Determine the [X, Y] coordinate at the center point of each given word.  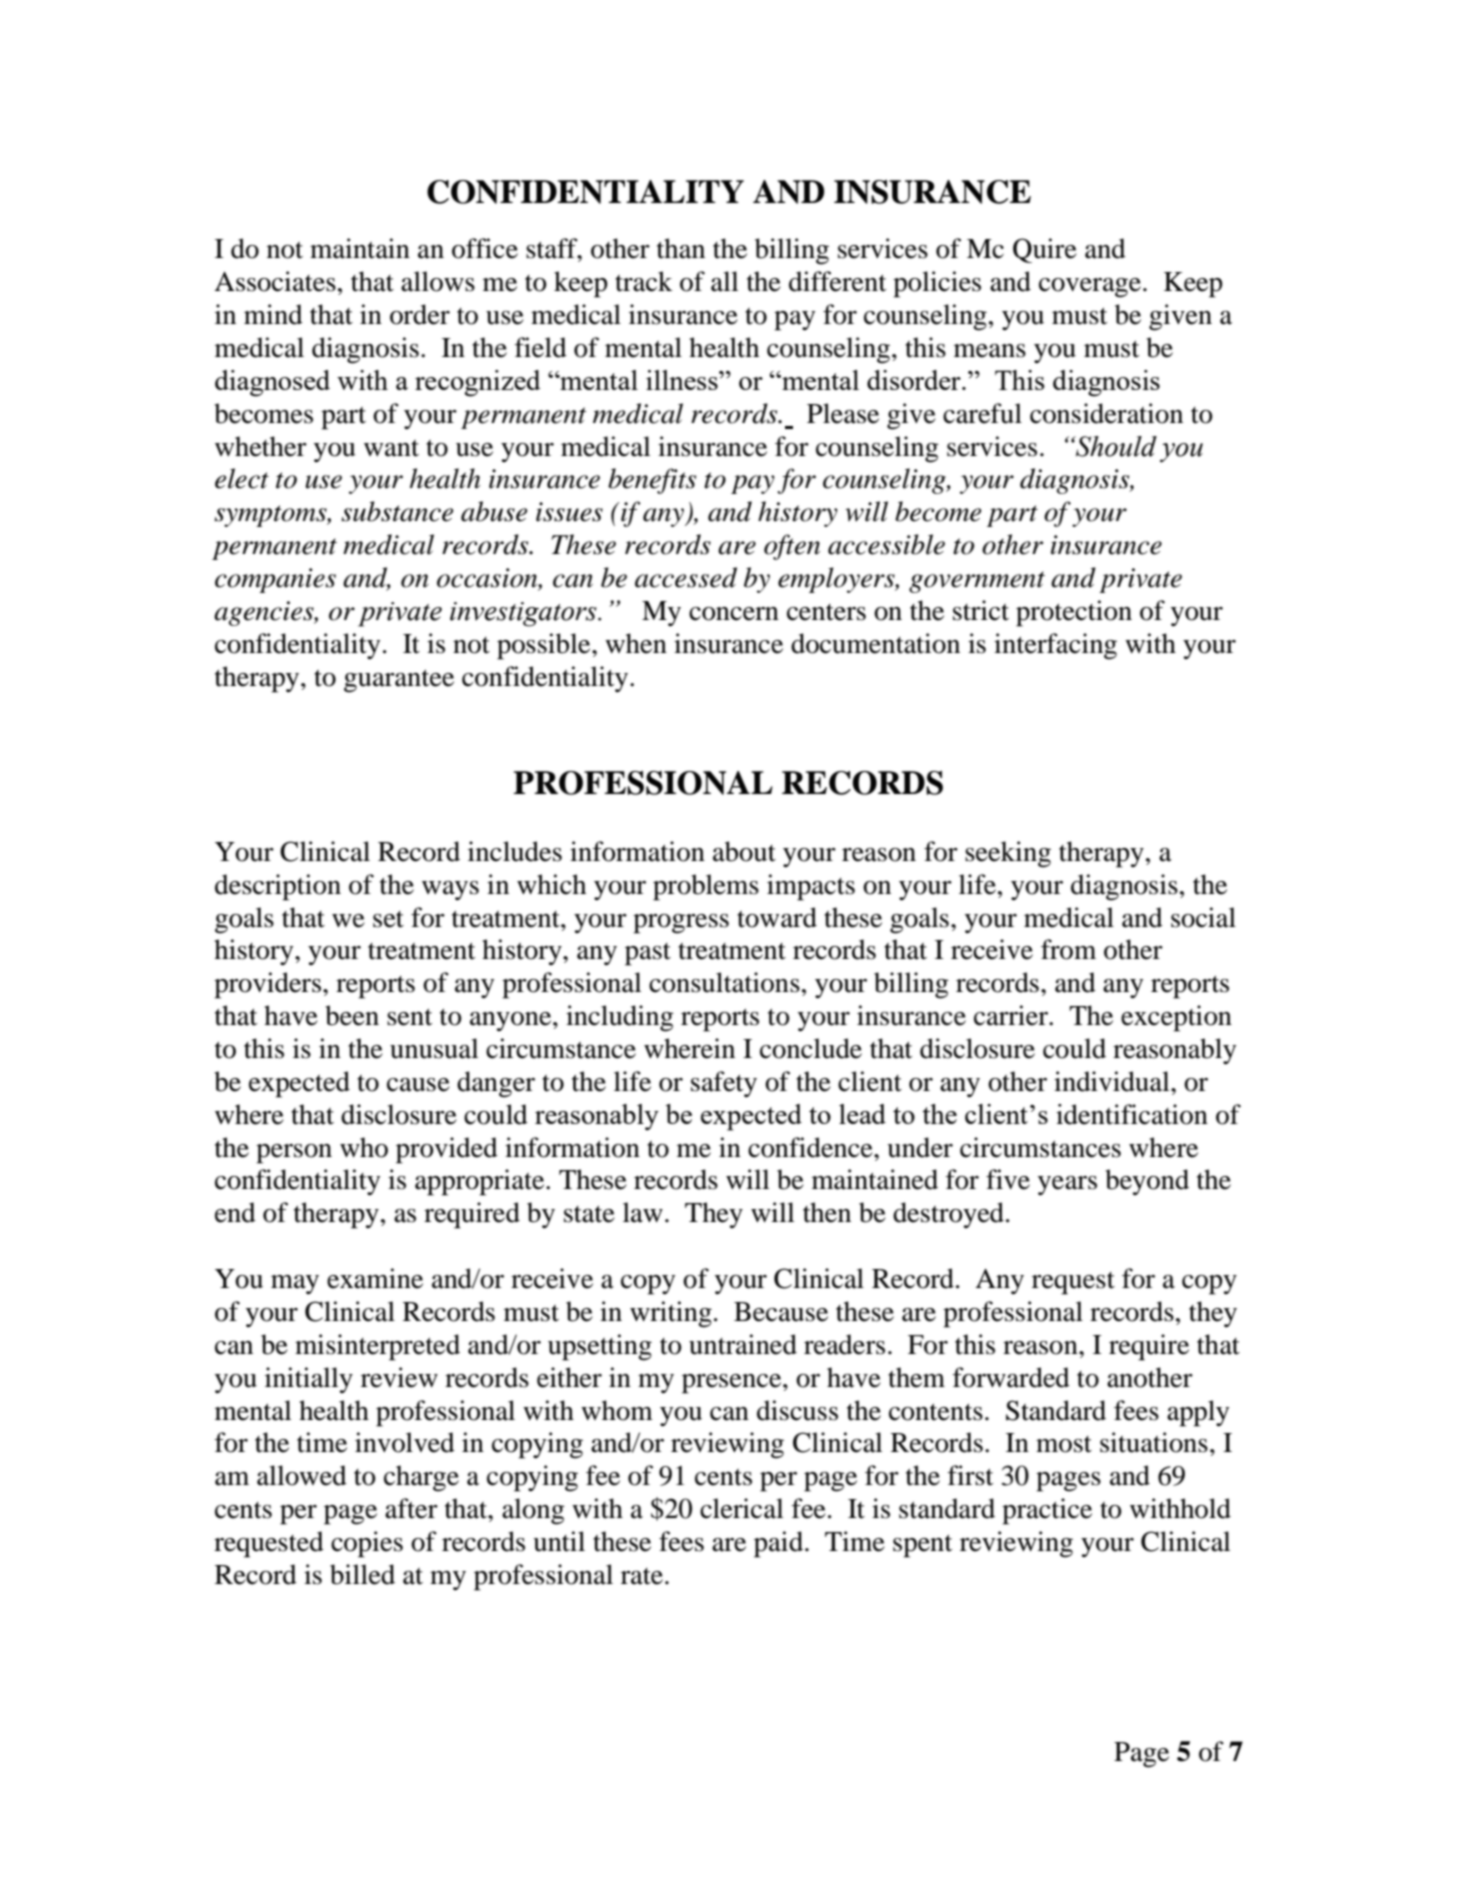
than [681, 248]
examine [375, 1278]
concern [734, 614]
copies [367, 1544]
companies [275, 580]
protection [1074, 613]
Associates [275, 281]
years [1067, 1185]
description [278, 887]
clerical [741, 1508]
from [1068, 949]
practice [1047, 1511]
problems [706, 887]
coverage [1090, 288]
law [643, 1212]
